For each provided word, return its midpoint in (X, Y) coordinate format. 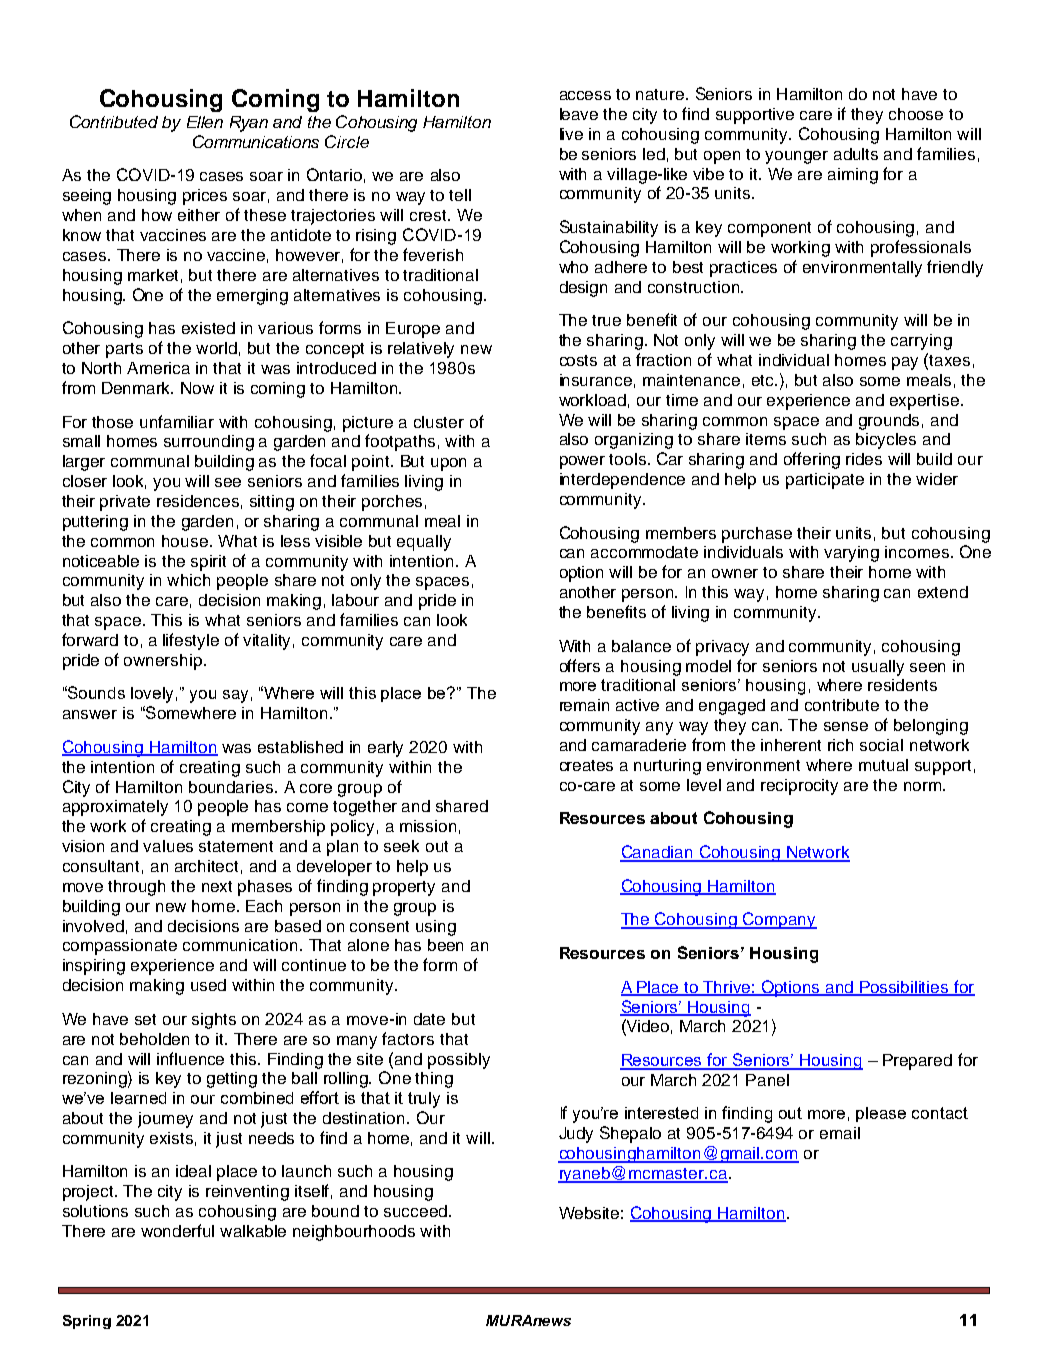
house (185, 541)
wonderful (177, 1230)
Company (779, 920)
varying (851, 554)
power (582, 462)
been (445, 945)
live (571, 134)
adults (856, 154)
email (840, 1133)
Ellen (205, 122)
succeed (417, 1211)
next (217, 886)
